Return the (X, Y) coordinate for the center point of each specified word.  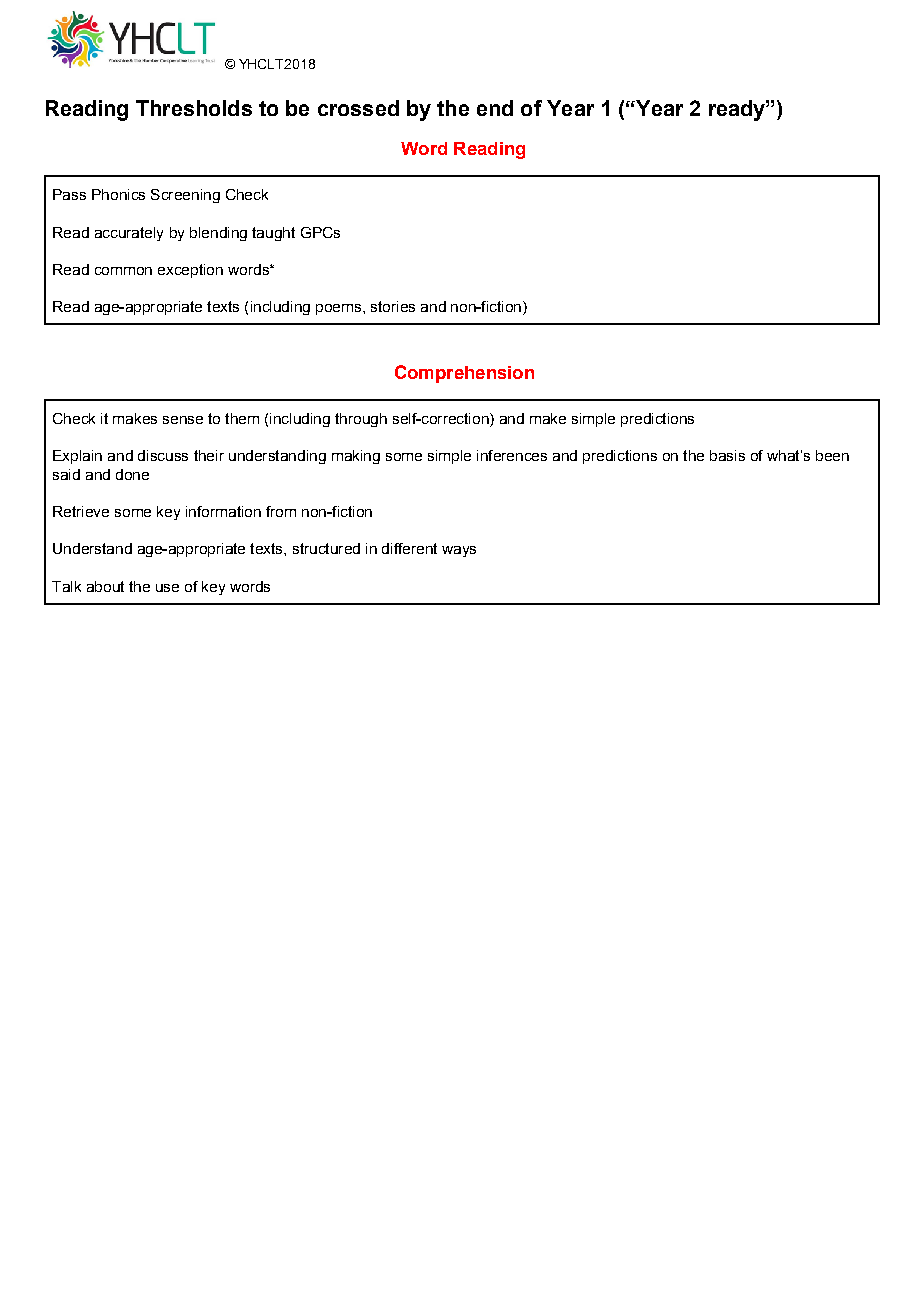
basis (727, 455)
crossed (358, 108)
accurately (129, 234)
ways (459, 551)
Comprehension (464, 374)
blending (218, 234)
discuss (163, 455)
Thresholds (194, 108)
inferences (512, 455)
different (409, 548)
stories (393, 306)
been (832, 455)
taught (273, 234)
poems (340, 309)
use (167, 588)
